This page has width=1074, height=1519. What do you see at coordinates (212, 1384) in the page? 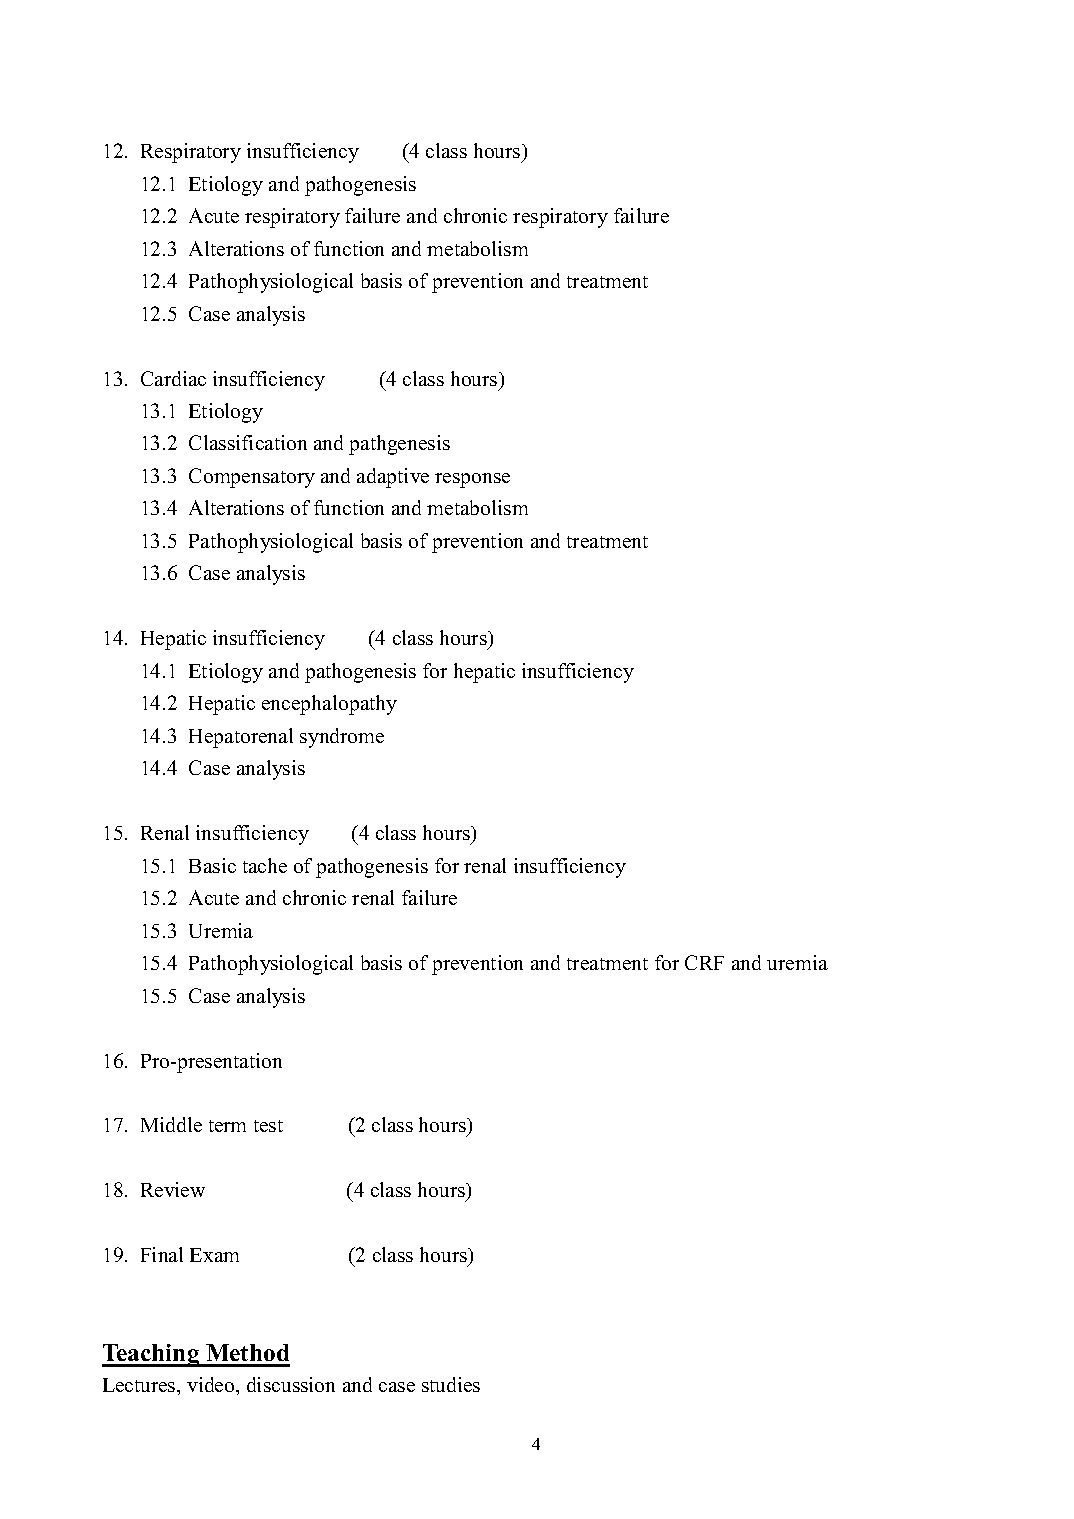
I see `video` at bounding box center [212, 1384].
